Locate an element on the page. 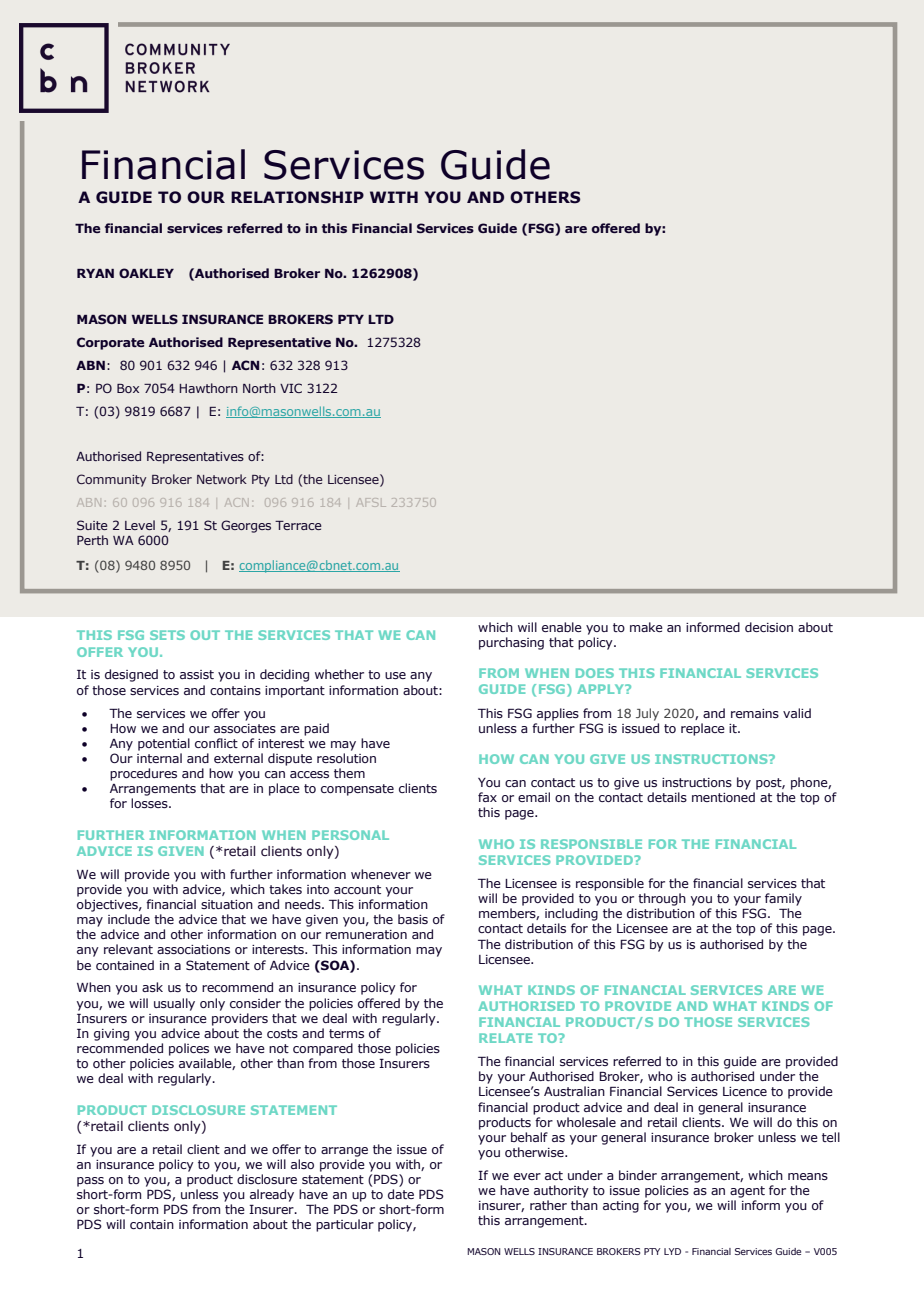  decision is located at coordinates (769, 627).
